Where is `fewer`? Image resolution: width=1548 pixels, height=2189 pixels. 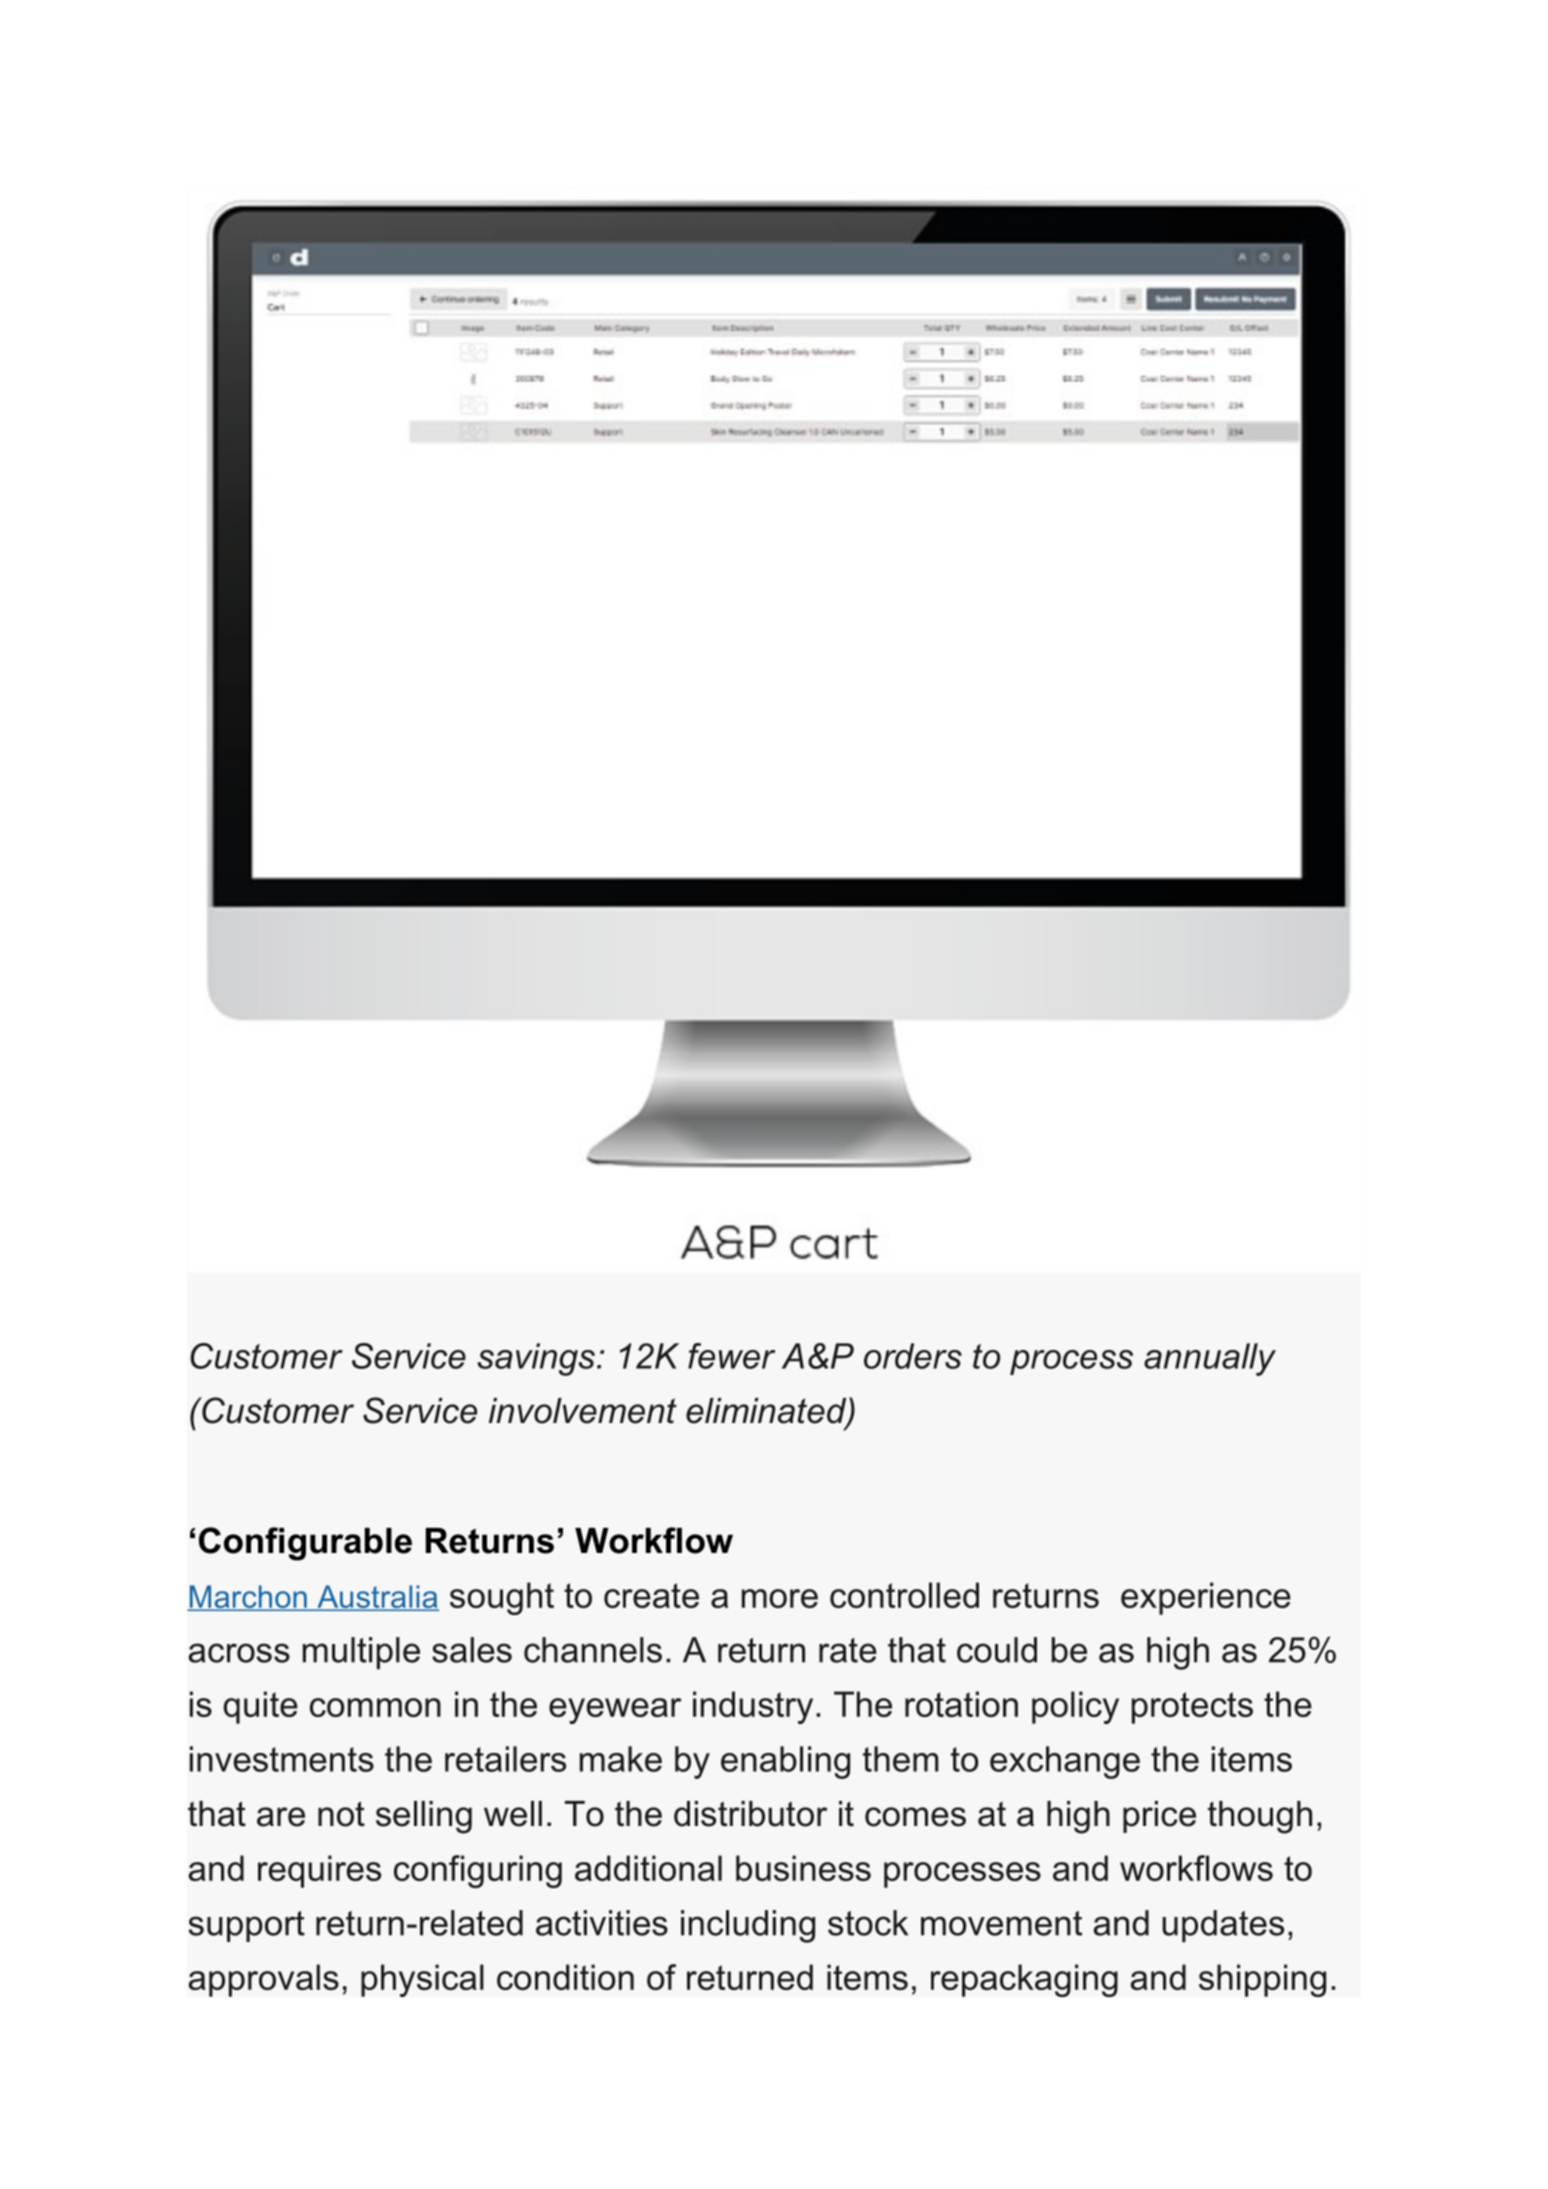 fewer is located at coordinates (731, 1356).
